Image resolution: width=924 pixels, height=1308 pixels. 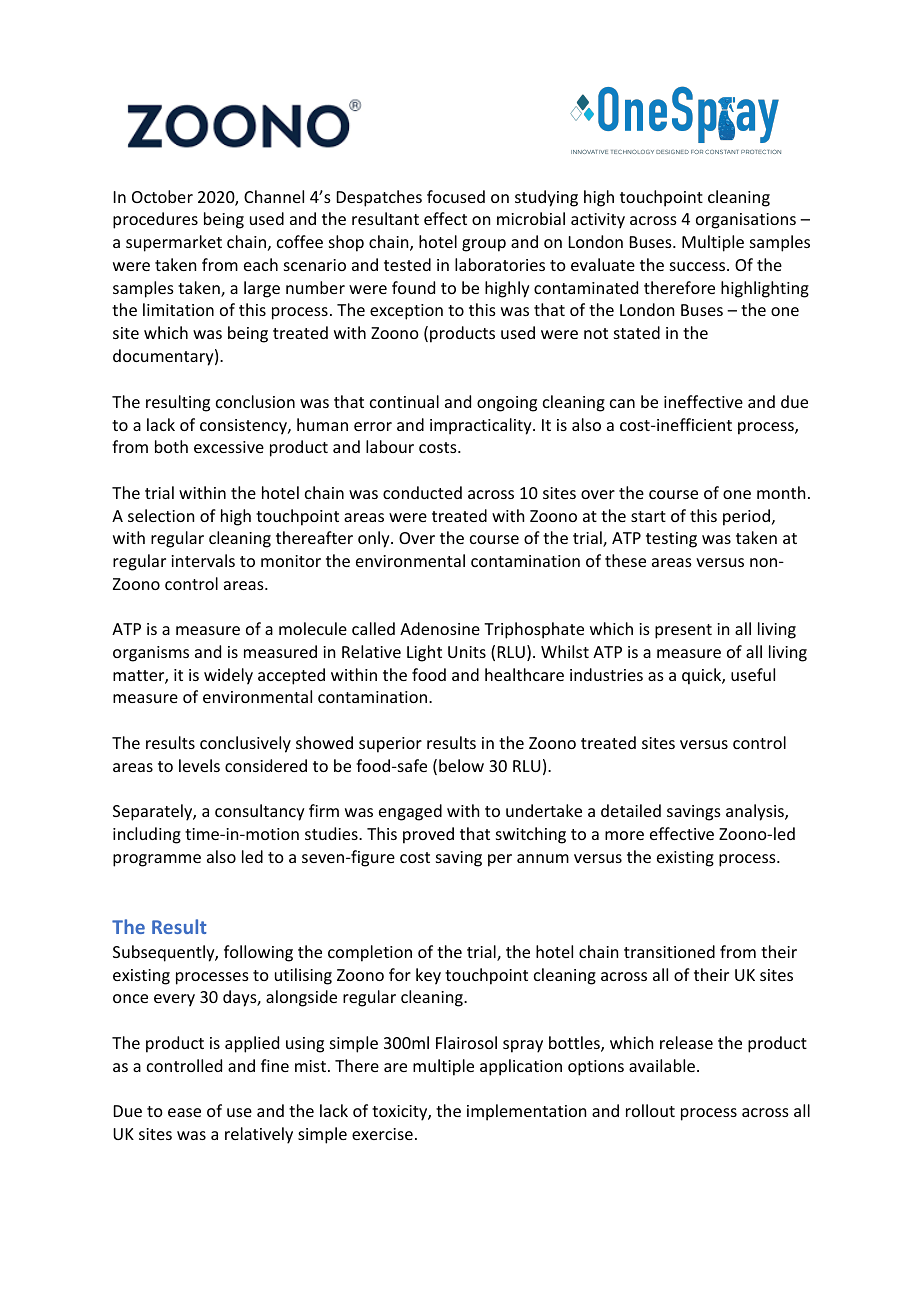 I want to click on group, so click(x=484, y=245).
